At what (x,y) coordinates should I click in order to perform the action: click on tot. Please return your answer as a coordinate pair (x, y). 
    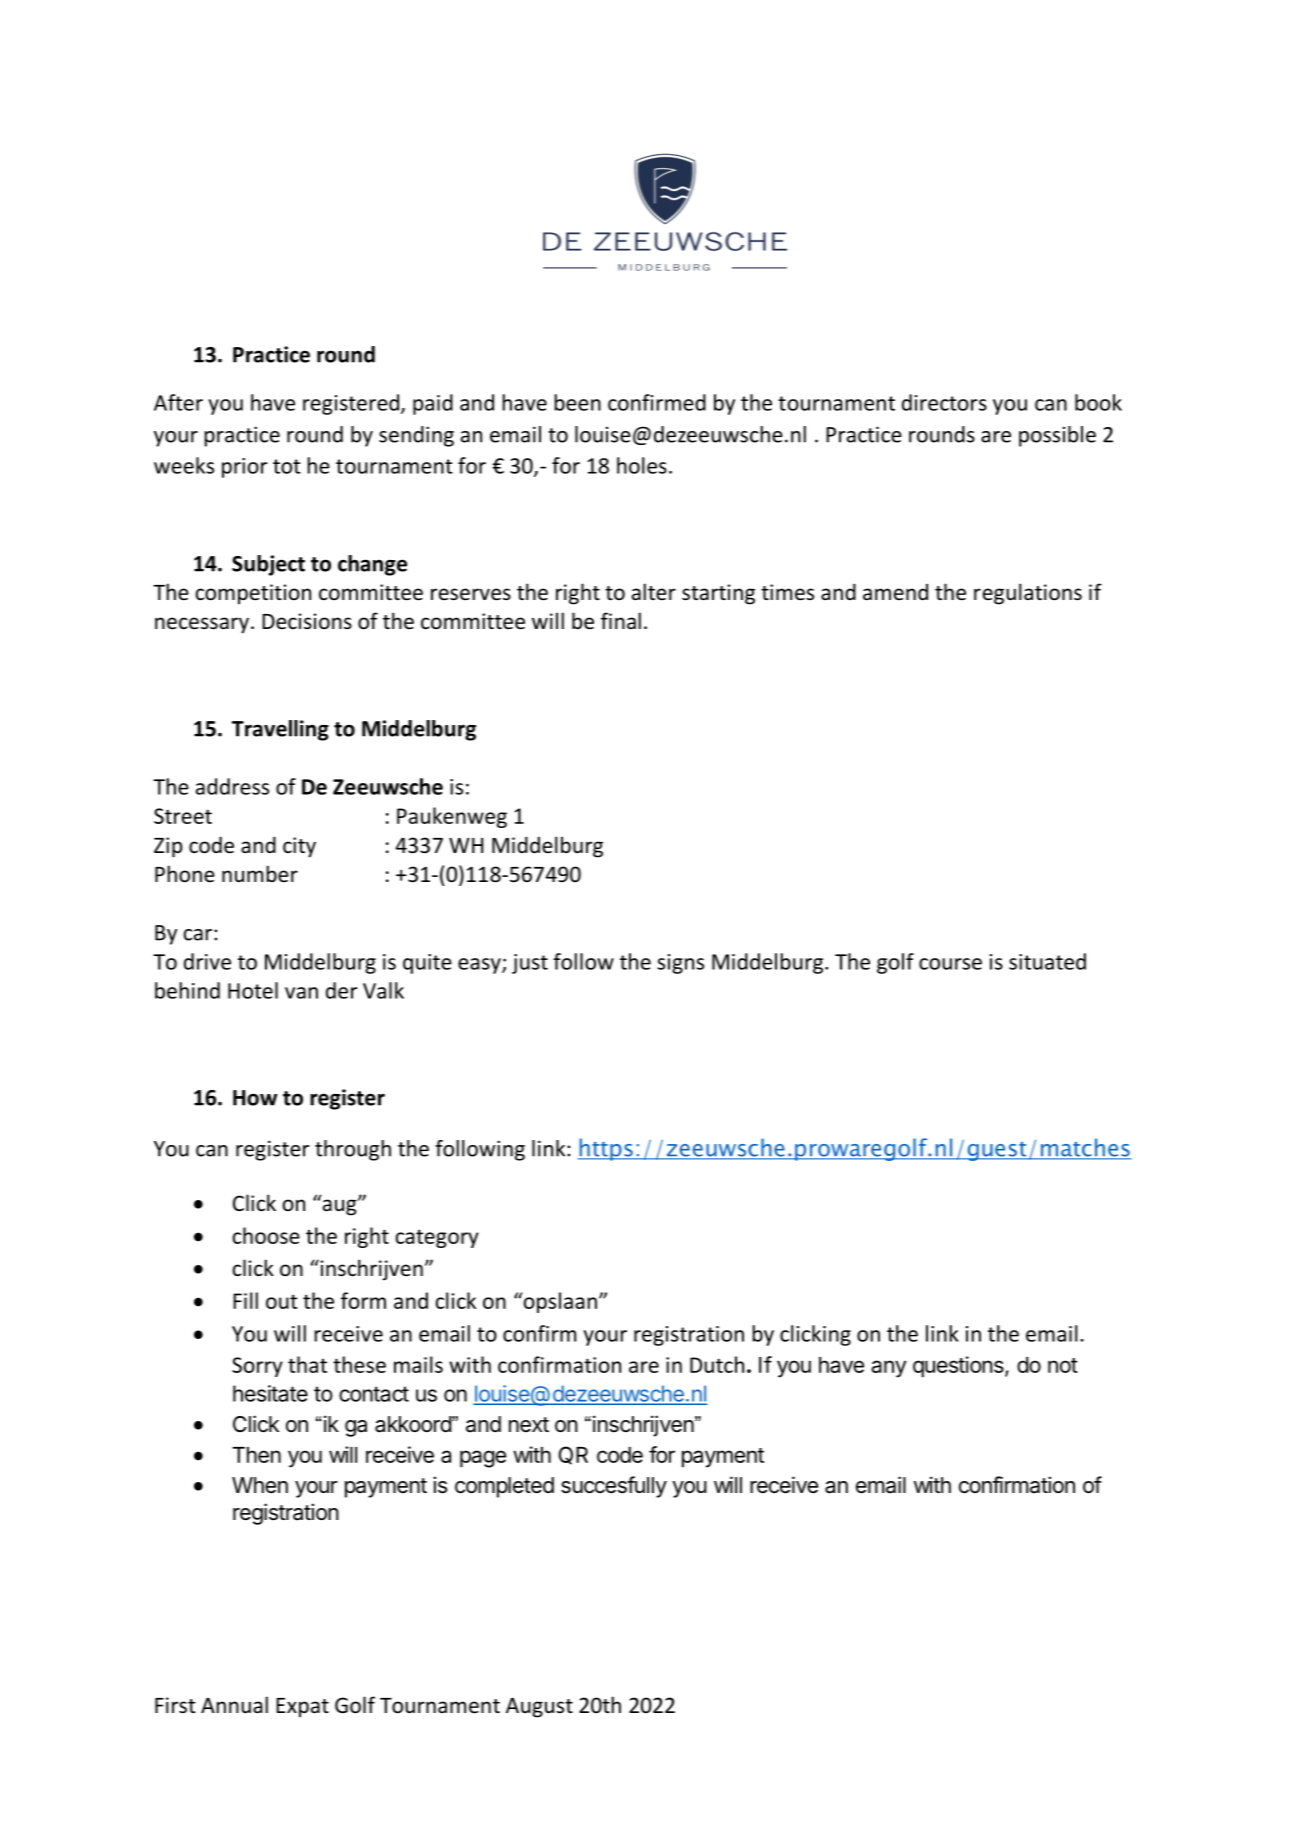
    Looking at the image, I should click on (287, 466).
